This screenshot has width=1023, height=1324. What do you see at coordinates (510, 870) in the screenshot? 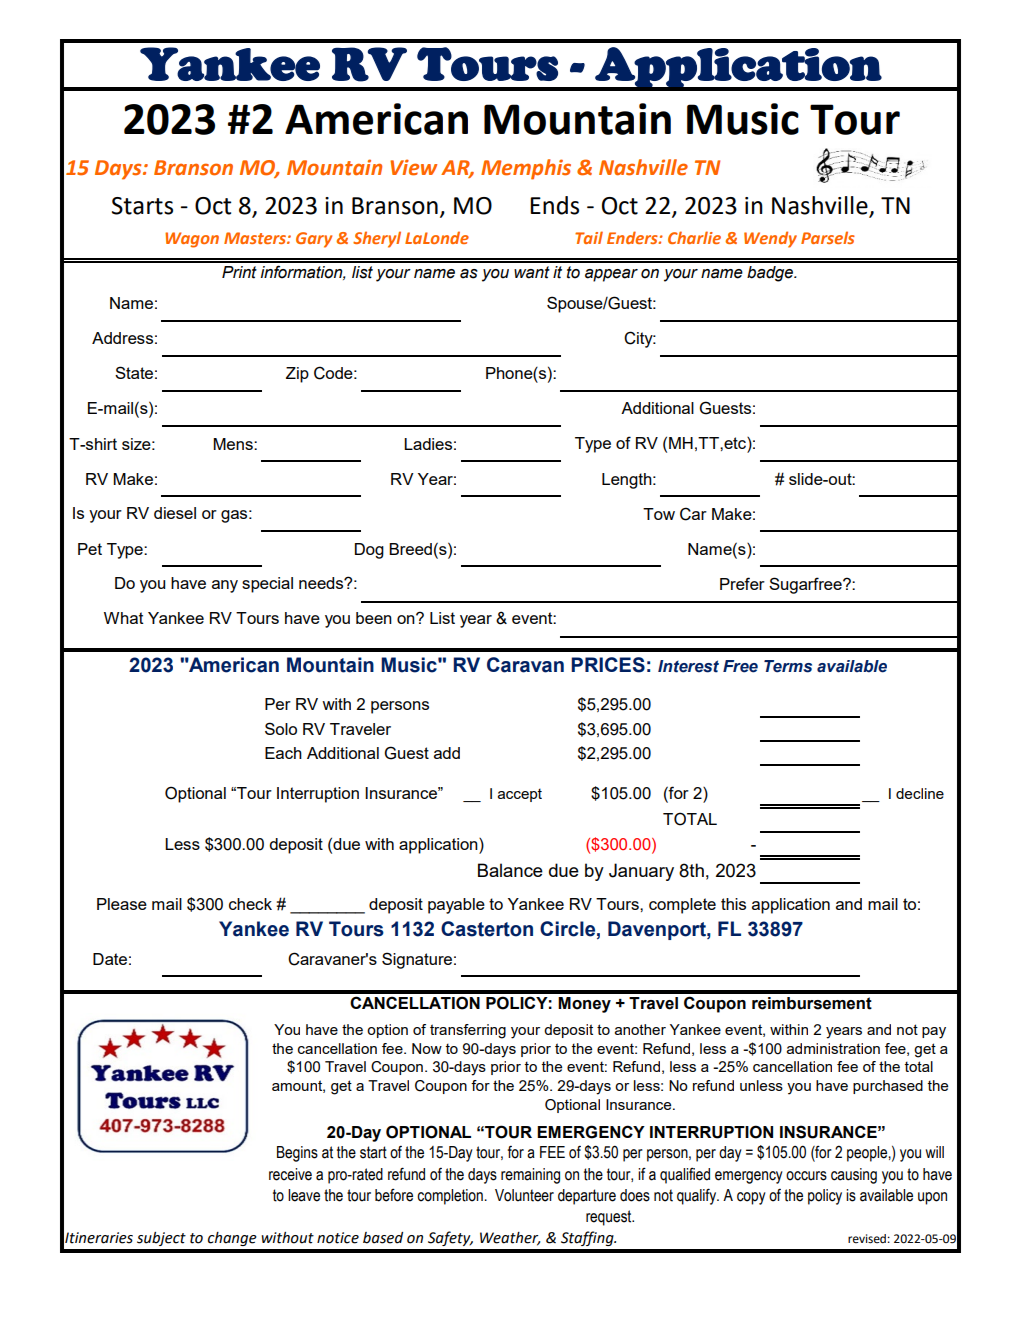
I see `Balance` at bounding box center [510, 870].
